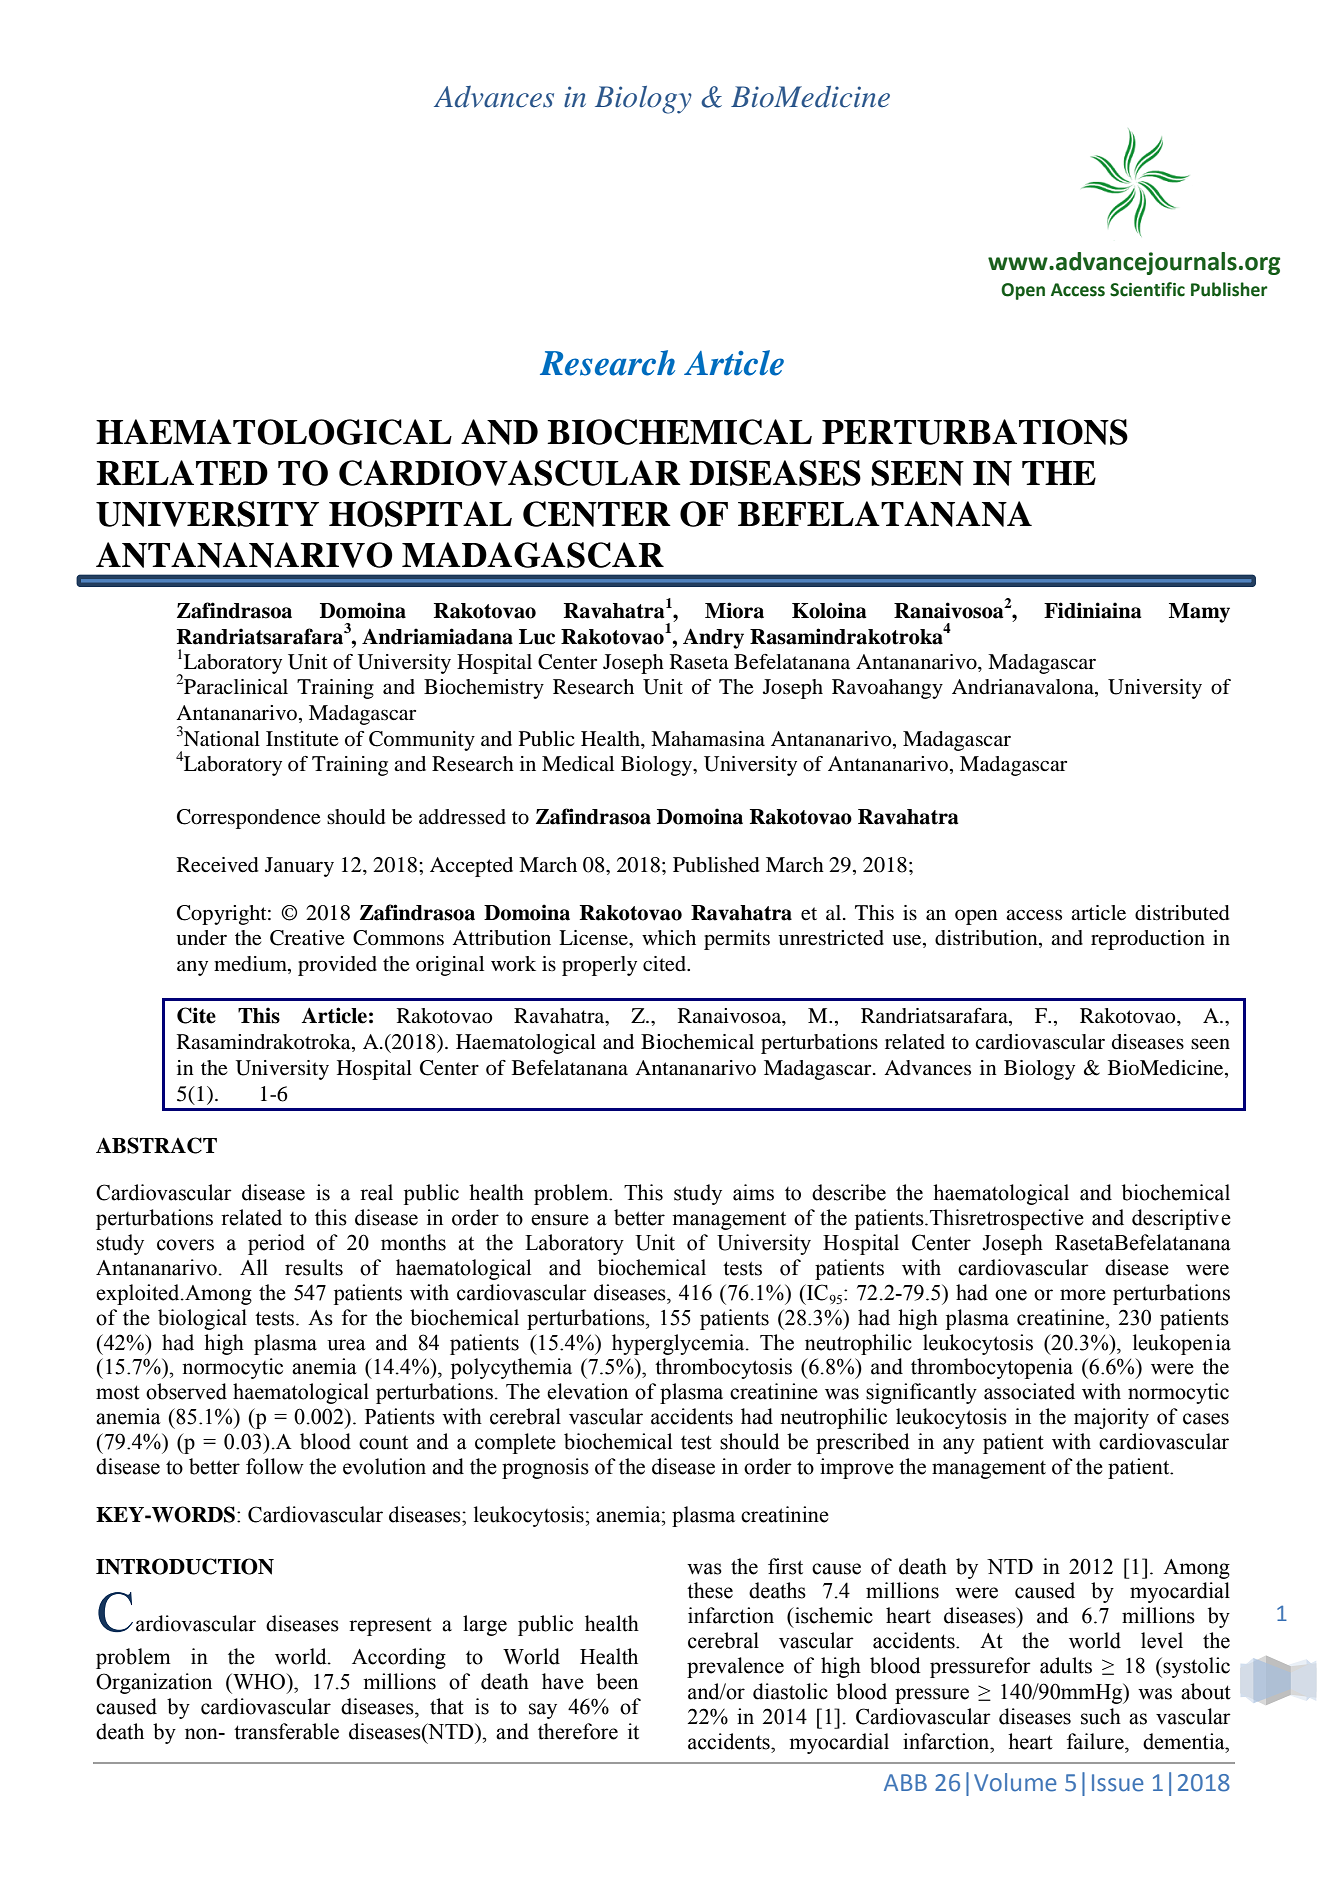 This page has width=1327, height=1877. Describe the element at coordinates (1229, 289) in the page. I see `Publisher` at that location.
